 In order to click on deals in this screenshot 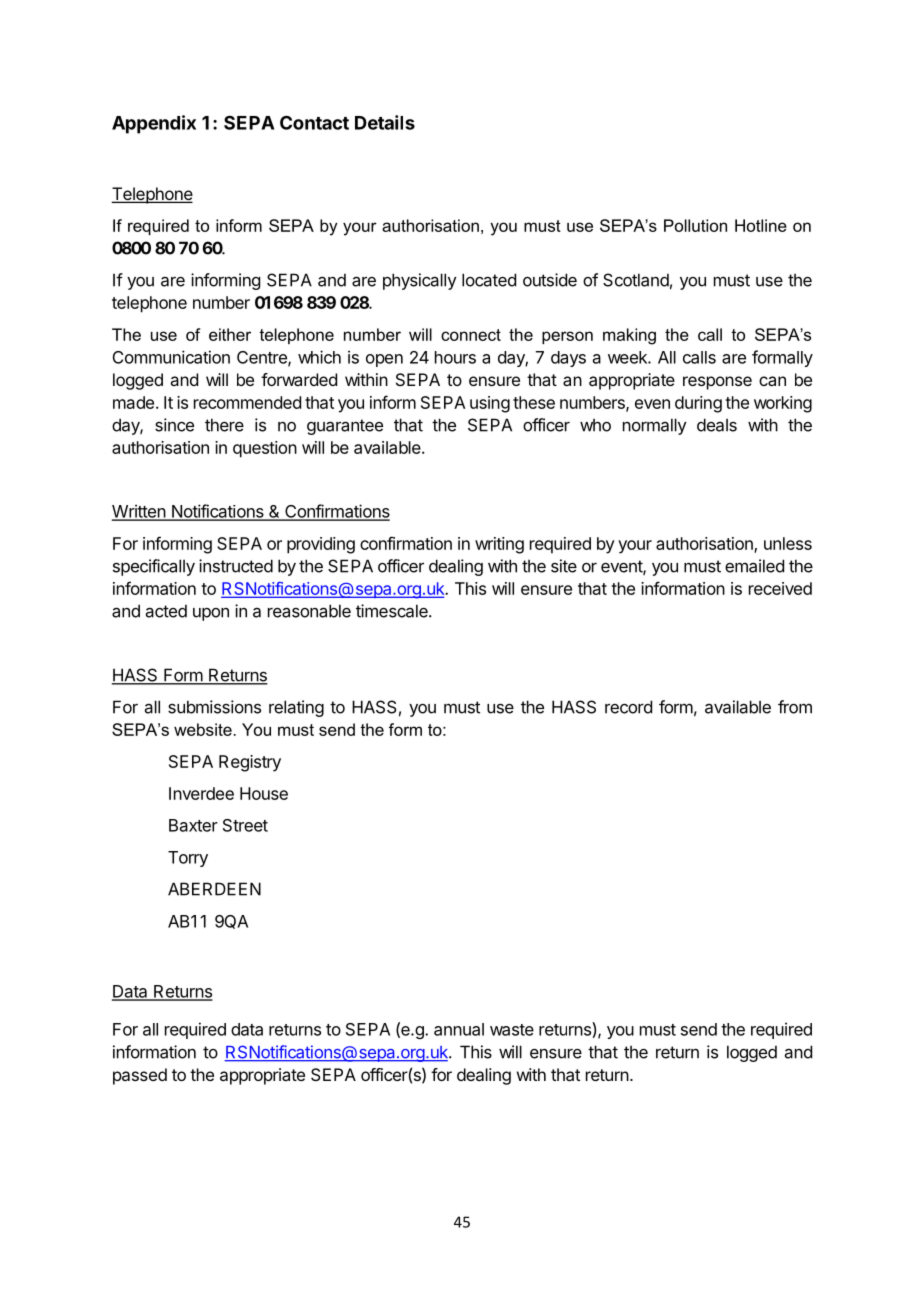, I will do `click(717, 425)`.
